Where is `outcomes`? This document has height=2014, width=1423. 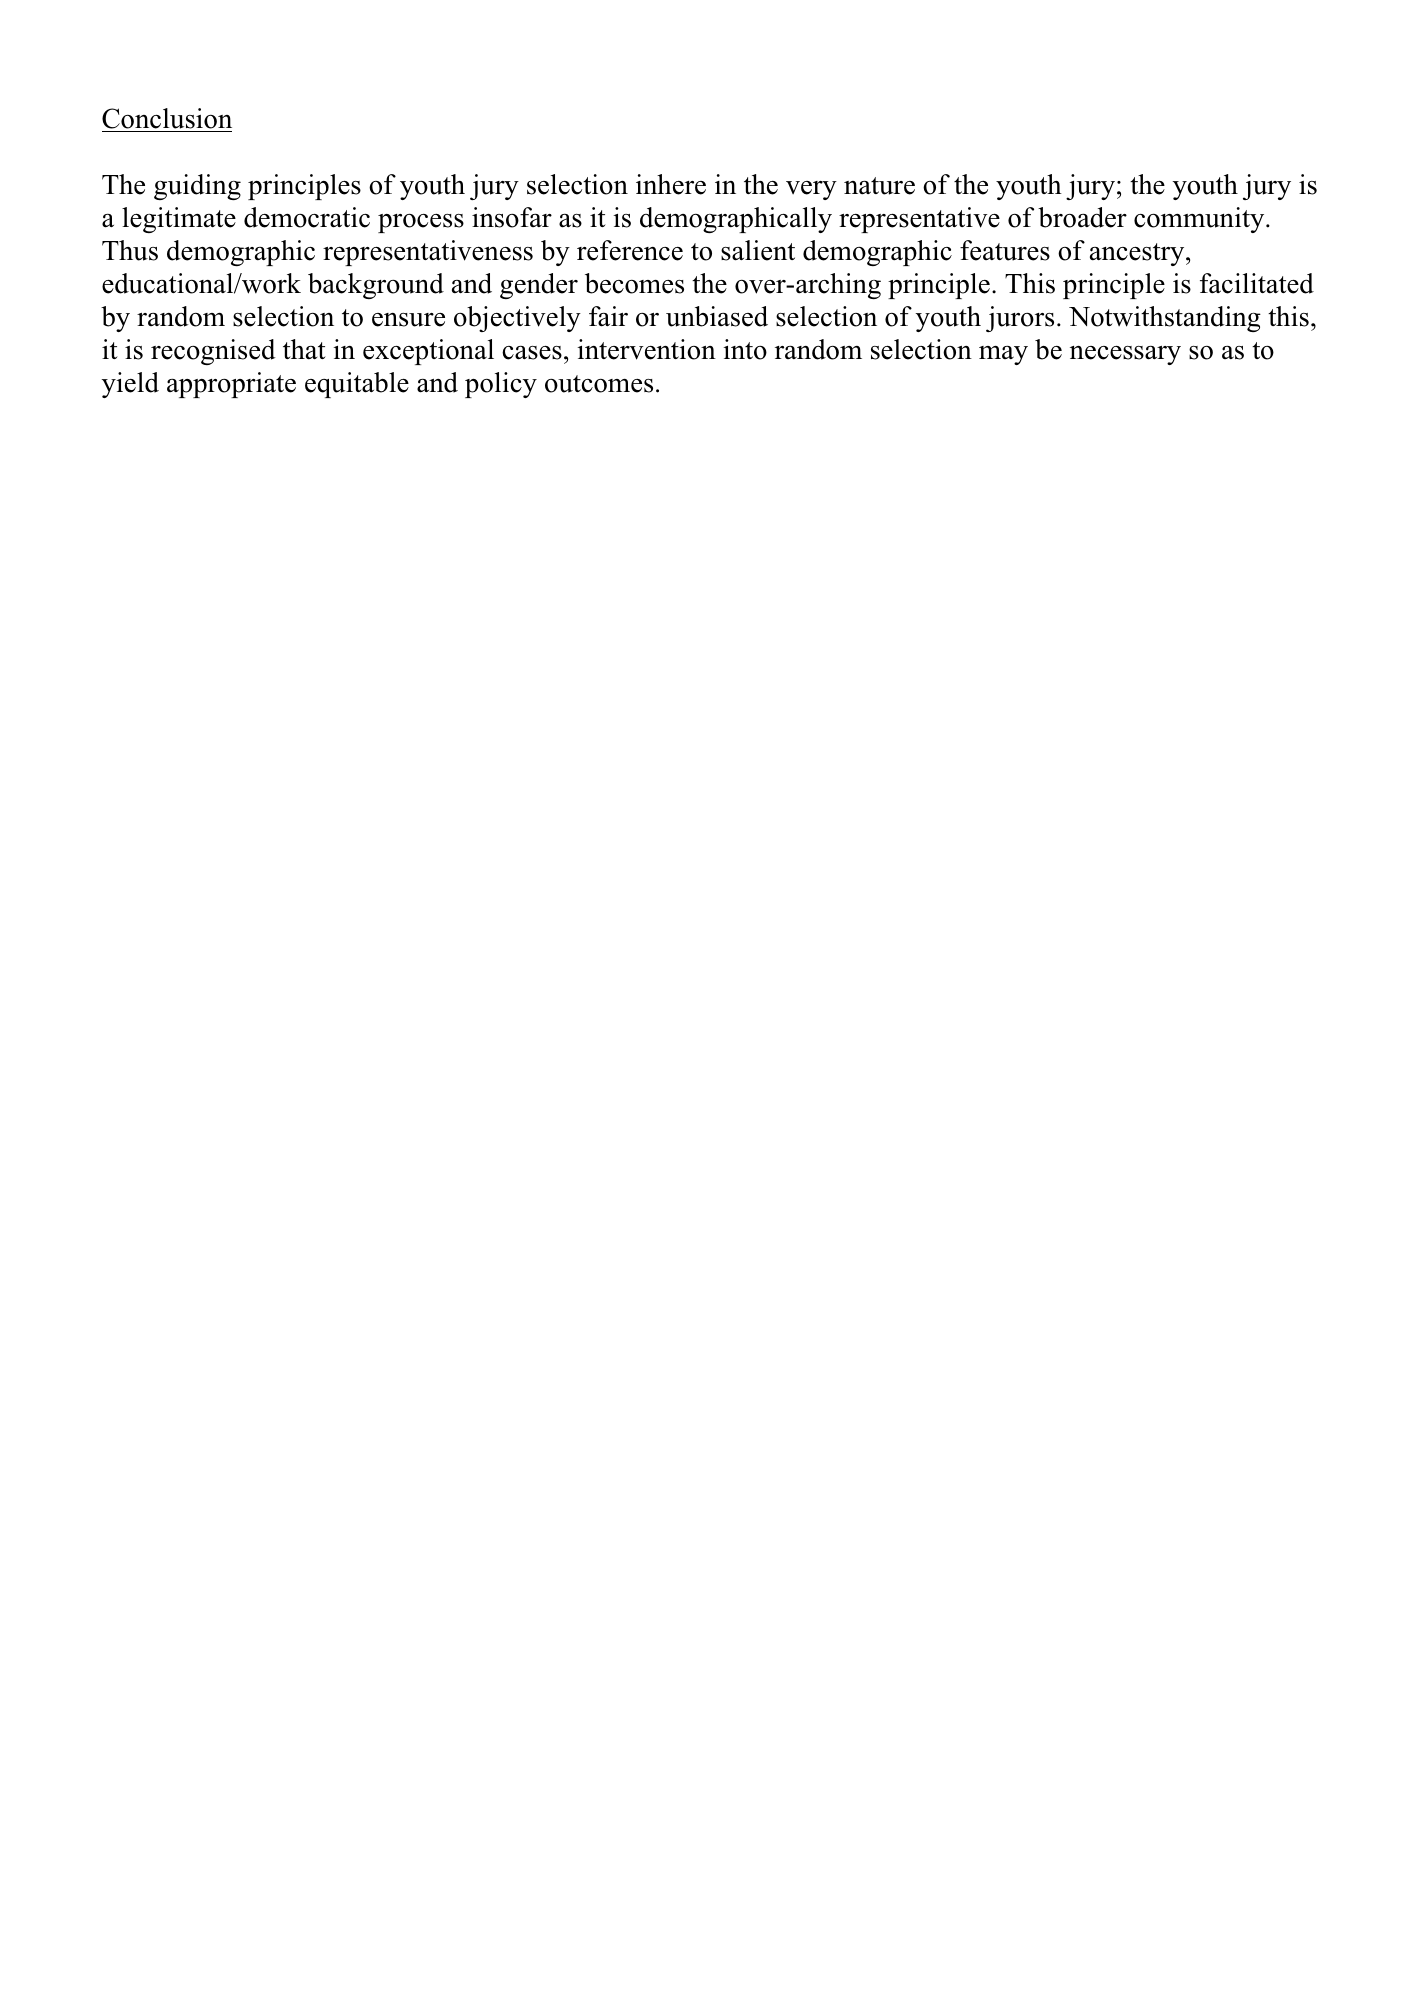 outcomes is located at coordinates (599, 384).
